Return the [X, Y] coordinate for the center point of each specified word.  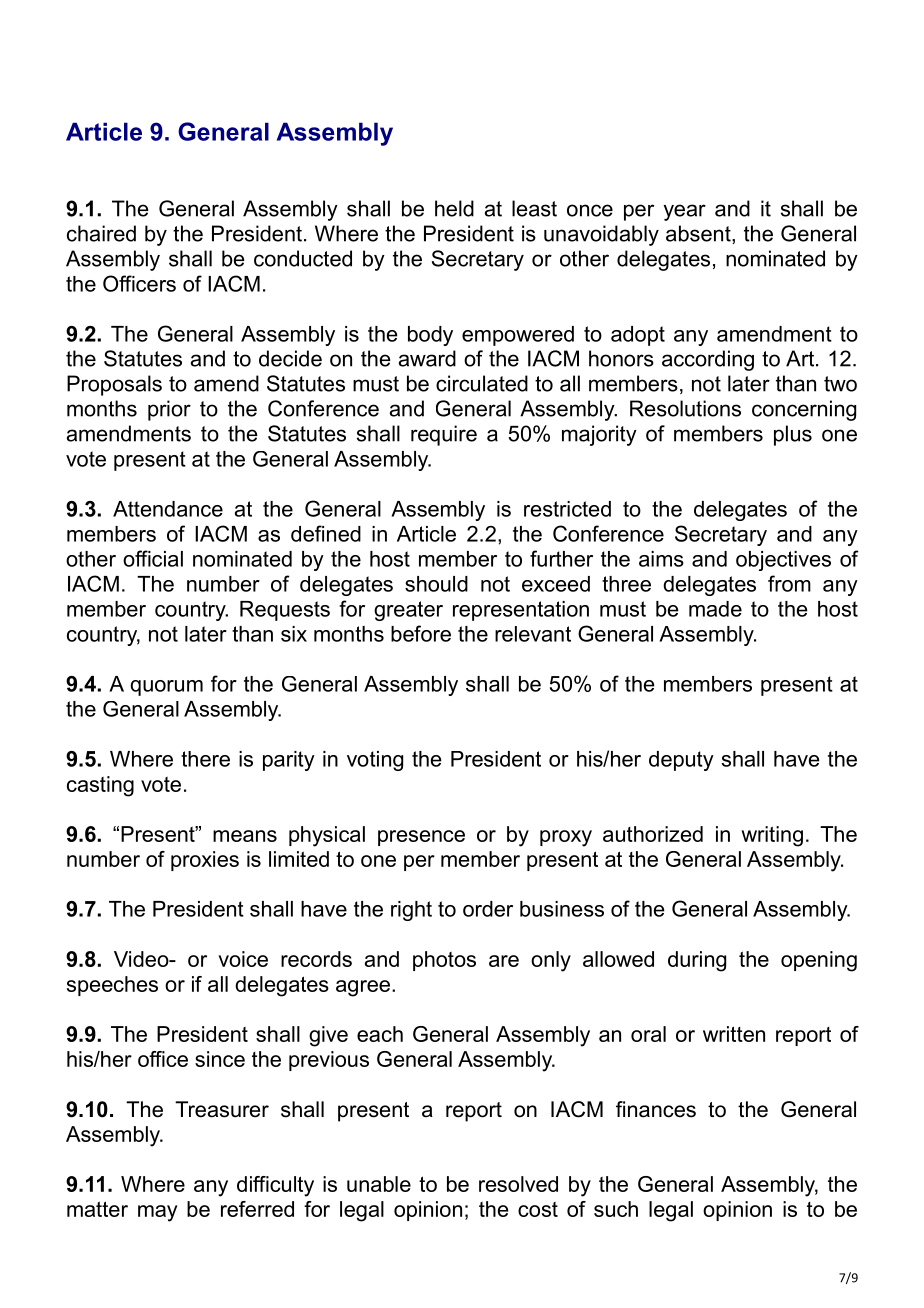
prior [169, 410]
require [444, 435]
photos [444, 961]
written [734, 1034]
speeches [112, 986]
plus [793, 435]
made [715, 609]
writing [772, 836]
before [421, 633]
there [205, 759]
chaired [101, 233]
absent [699, 234]
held [454, 208]
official [153, 558]
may [158, 1213]
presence [421, 838]
